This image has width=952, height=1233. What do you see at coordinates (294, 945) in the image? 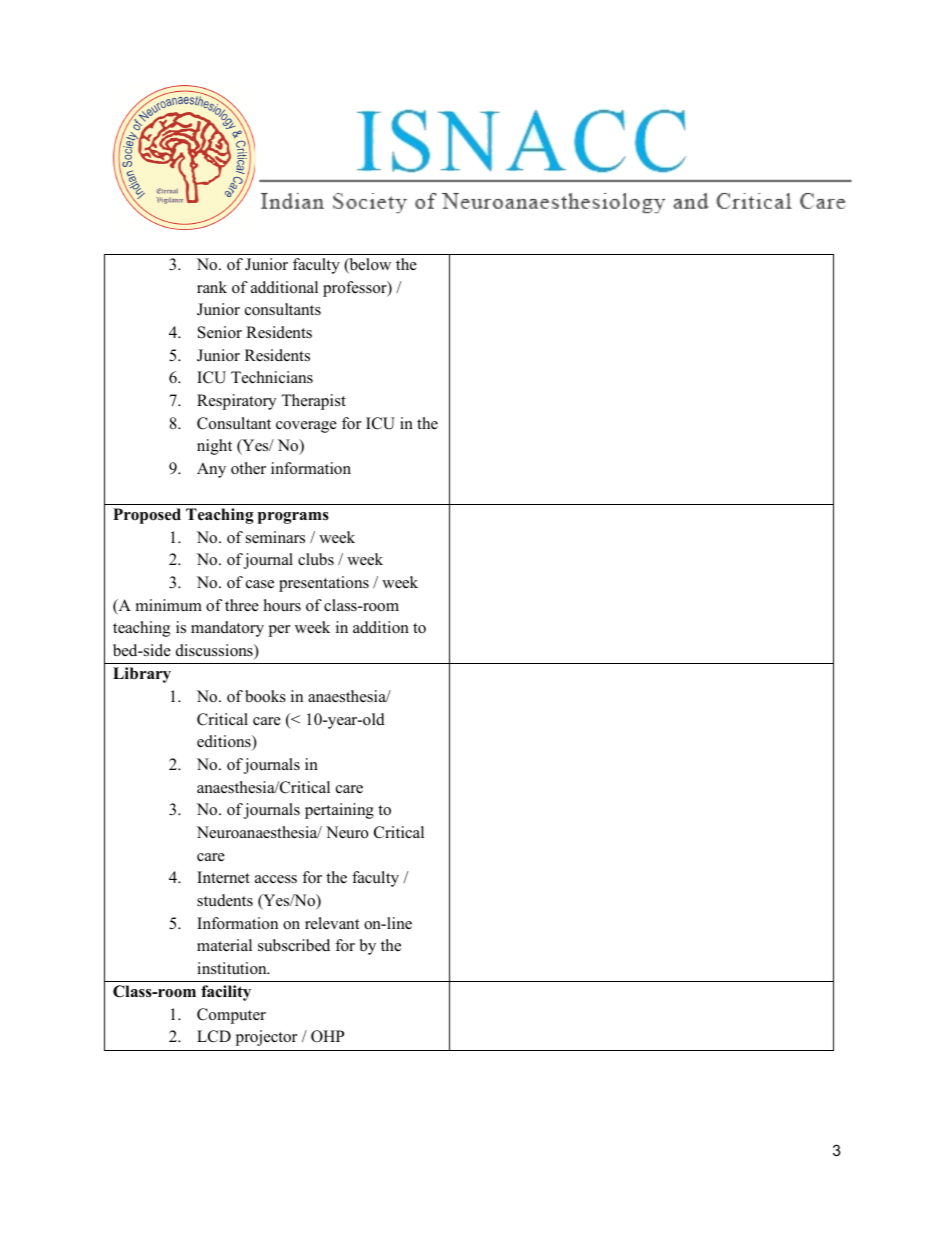
I see `subscribed` at bounding box center [294, 945].
